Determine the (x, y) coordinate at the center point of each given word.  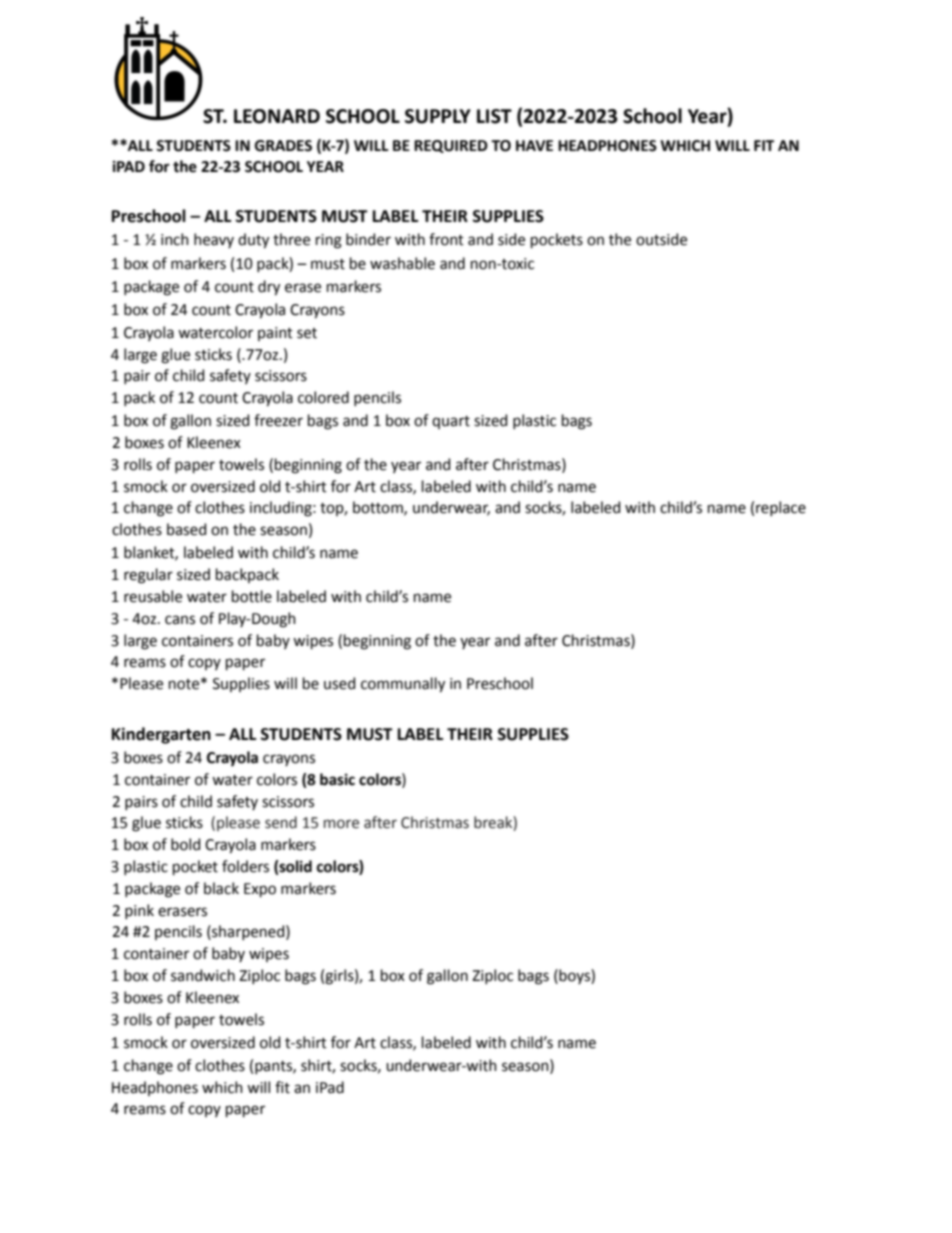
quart (451, 422)
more (341, 824)
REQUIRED (451, 146)
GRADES (283, 146)
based (186, 529)
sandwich (203, 975)
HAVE (534, 145)
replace (781, 508)
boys (574, 976)
